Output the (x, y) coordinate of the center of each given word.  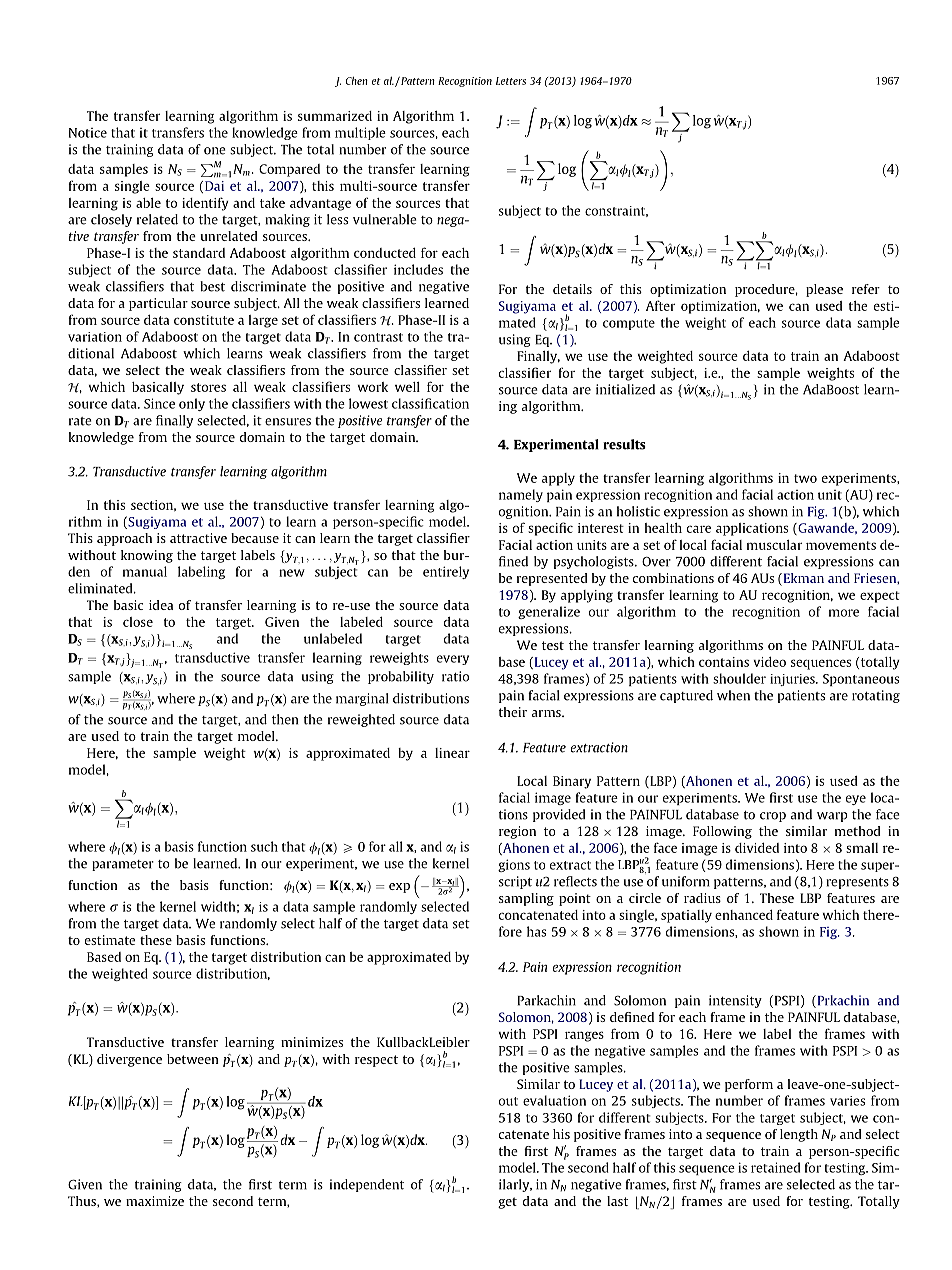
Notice (88, 133)
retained (775, 1167)
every (453, 660)
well (407, 387)
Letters (511, 81)
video (769, 662)
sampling (526, 899)
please (824, 290)
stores (208, 387)
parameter (123, 865)
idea (161, 605)
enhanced (744, 915)
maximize (155, 1201)
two (805, 478)
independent (367, 1185)
